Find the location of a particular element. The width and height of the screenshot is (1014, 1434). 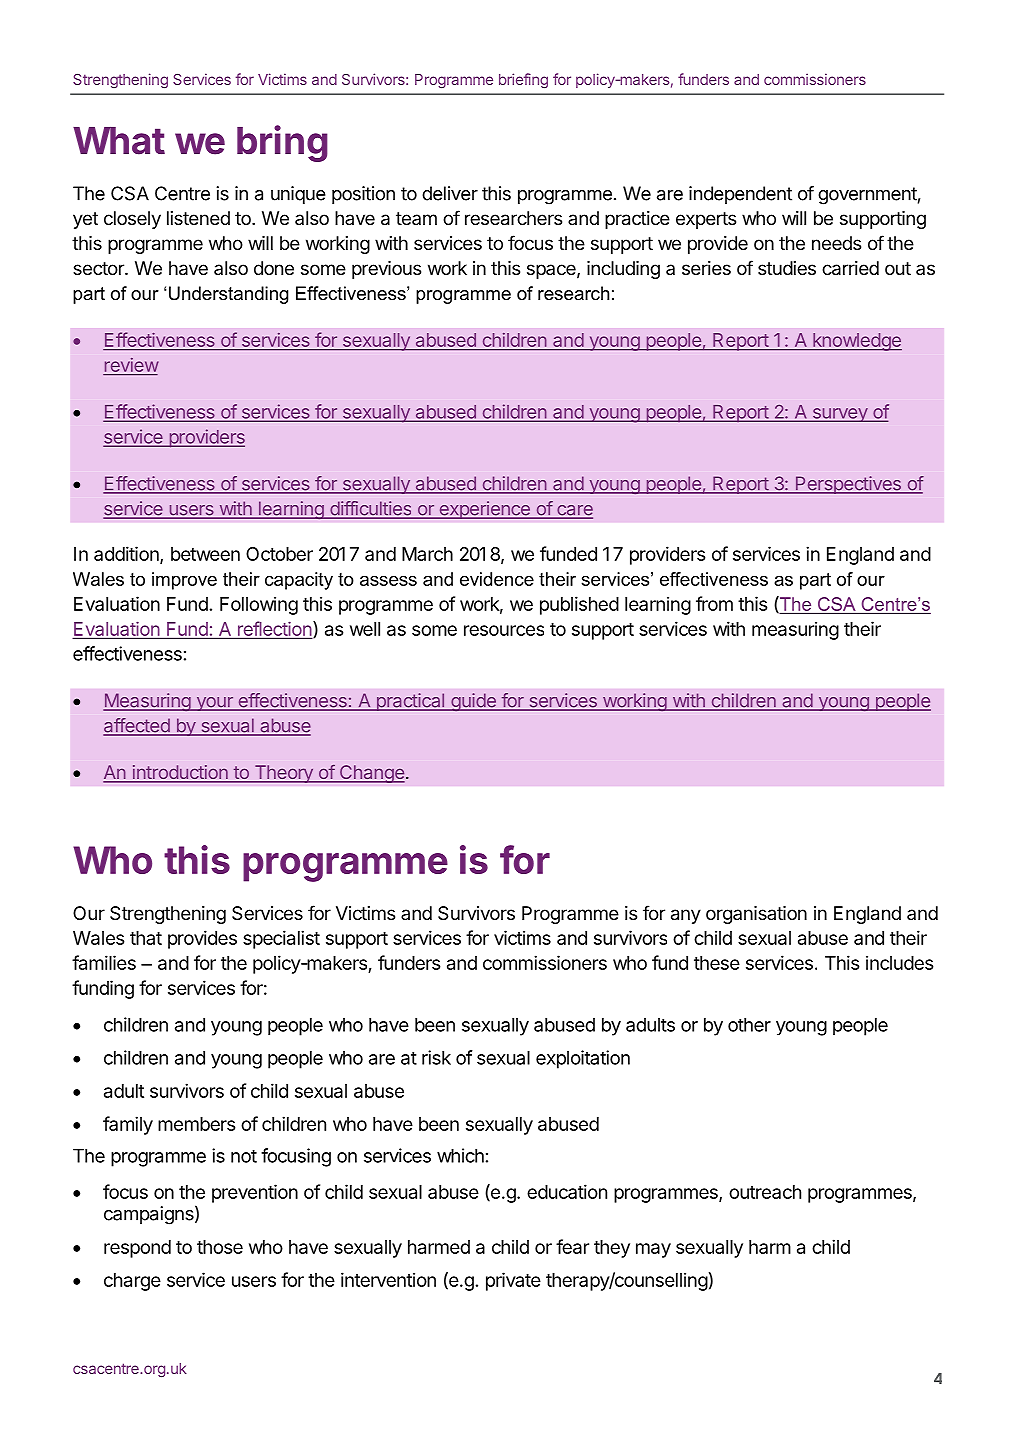

briefing is located at coordinates (523, 80).
